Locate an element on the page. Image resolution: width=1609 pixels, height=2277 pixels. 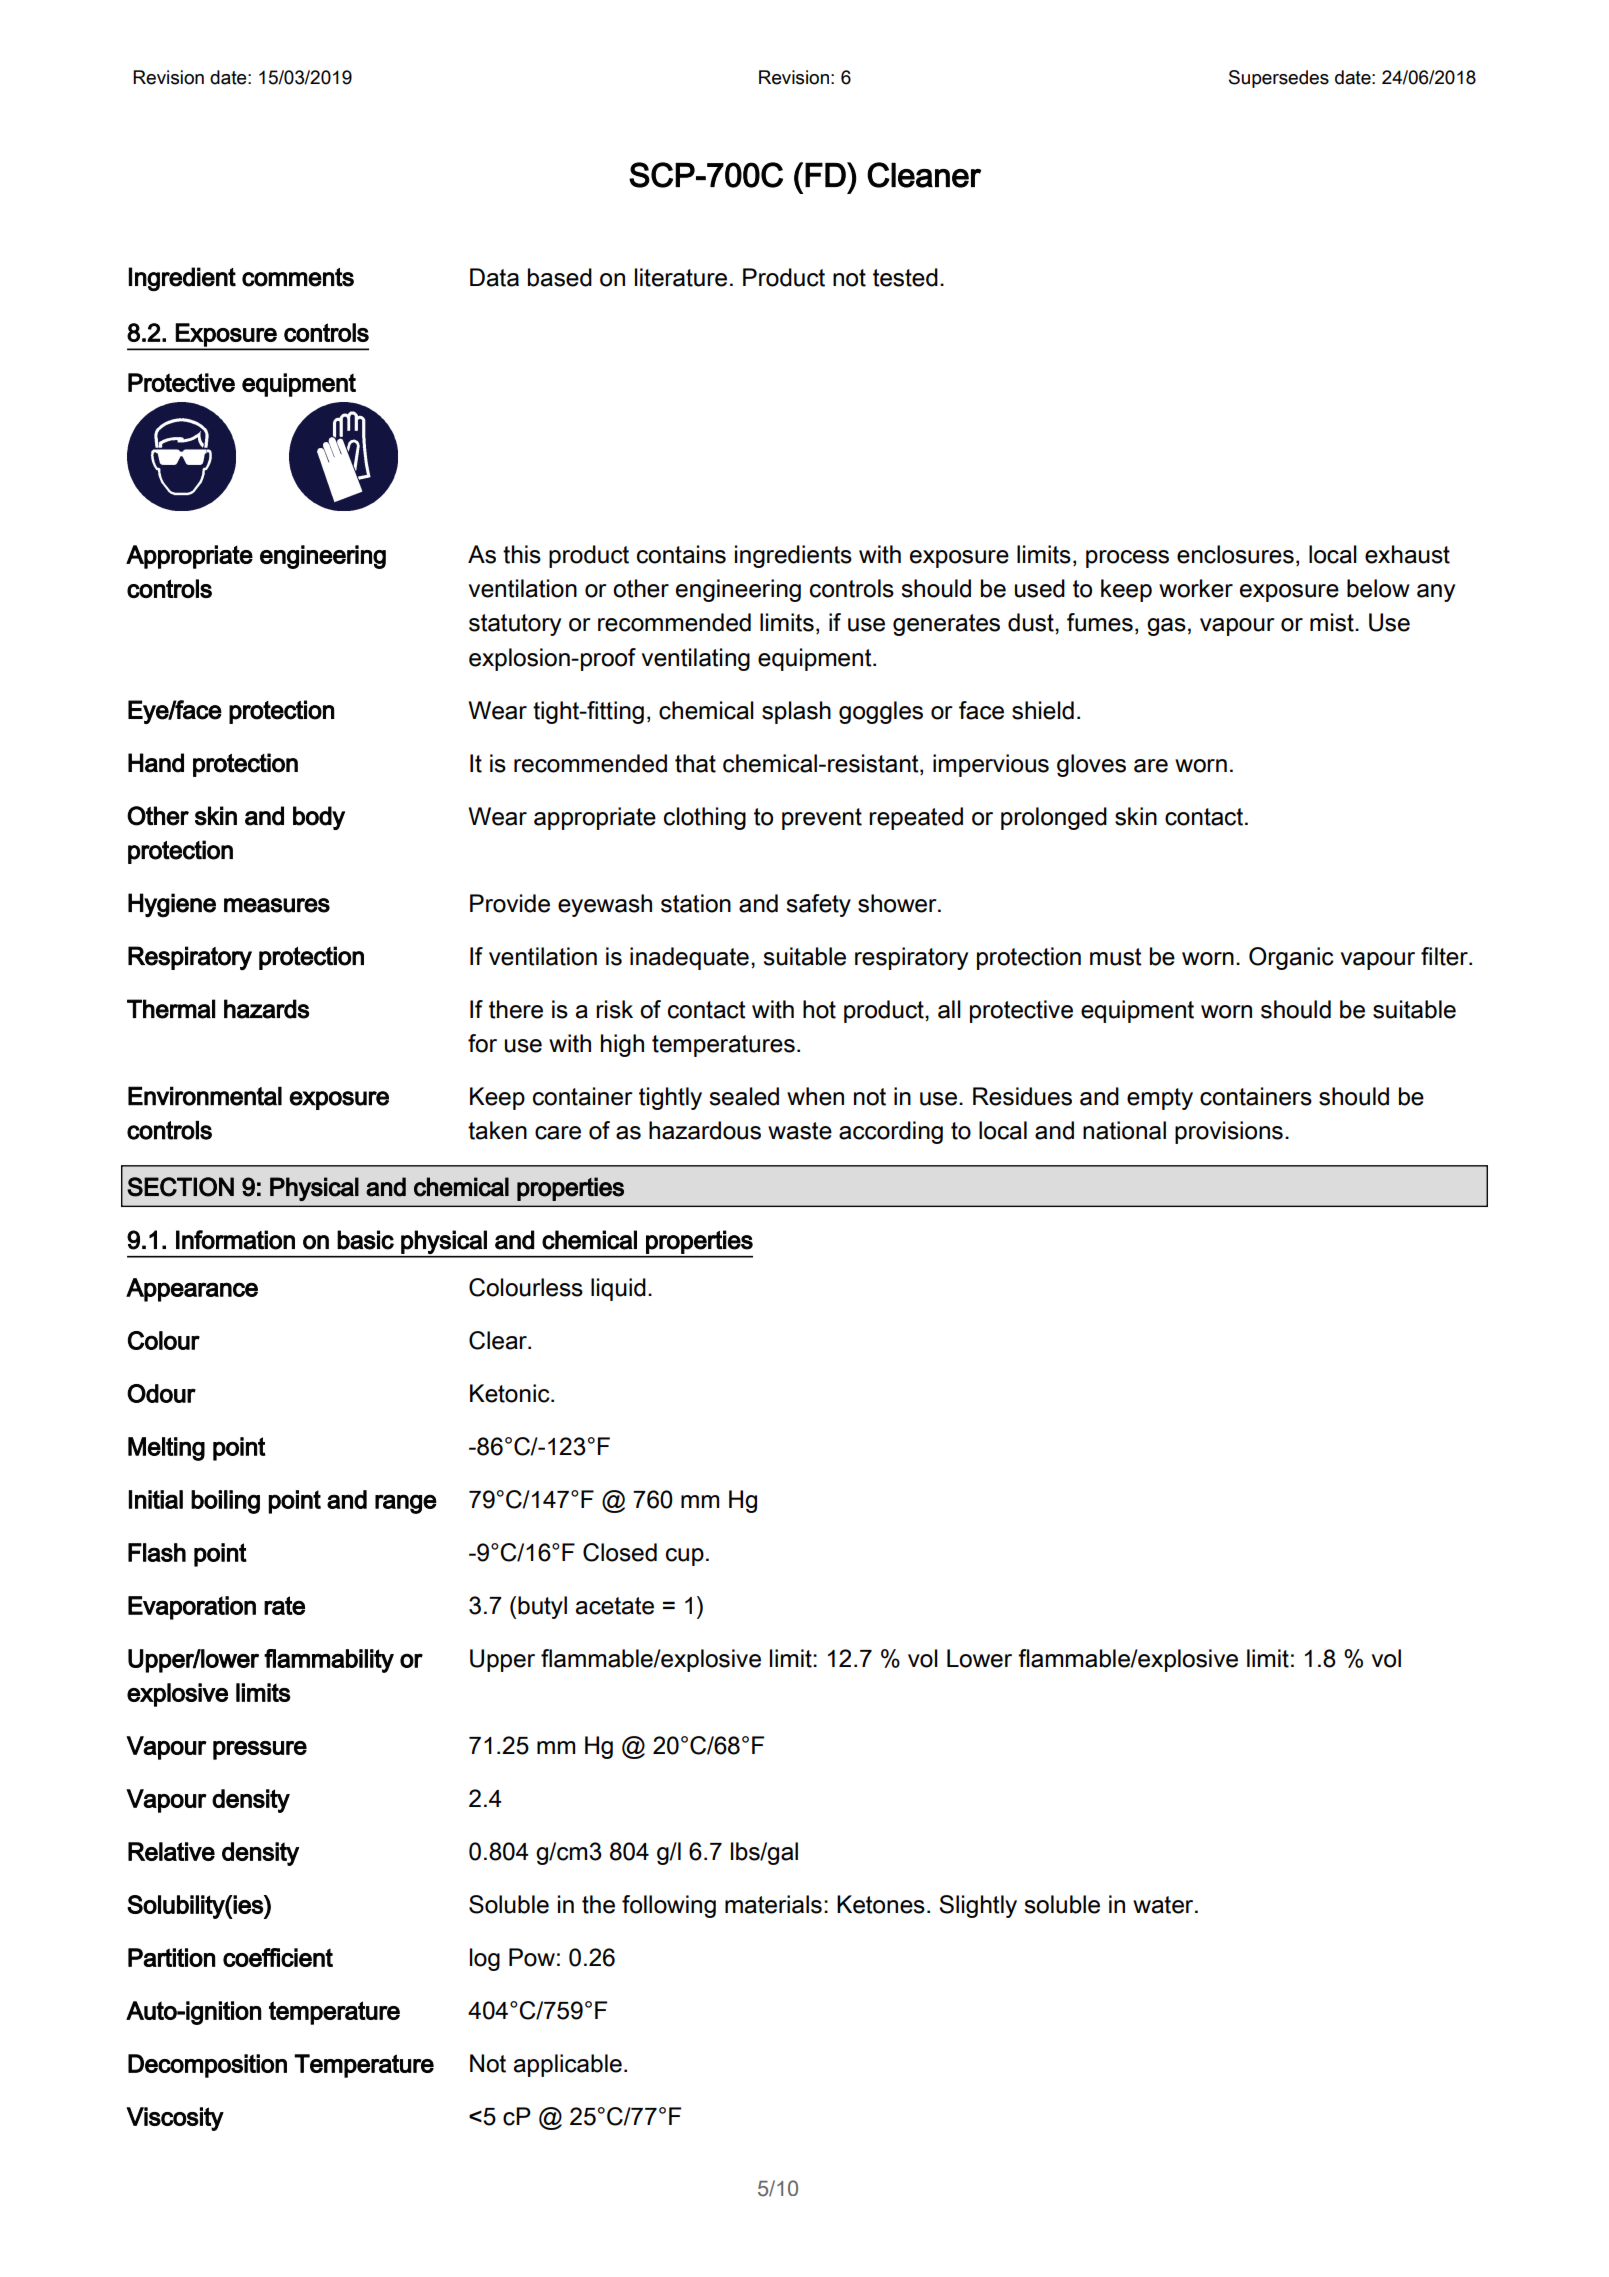
materials is located at coordinates (773, 1904).
